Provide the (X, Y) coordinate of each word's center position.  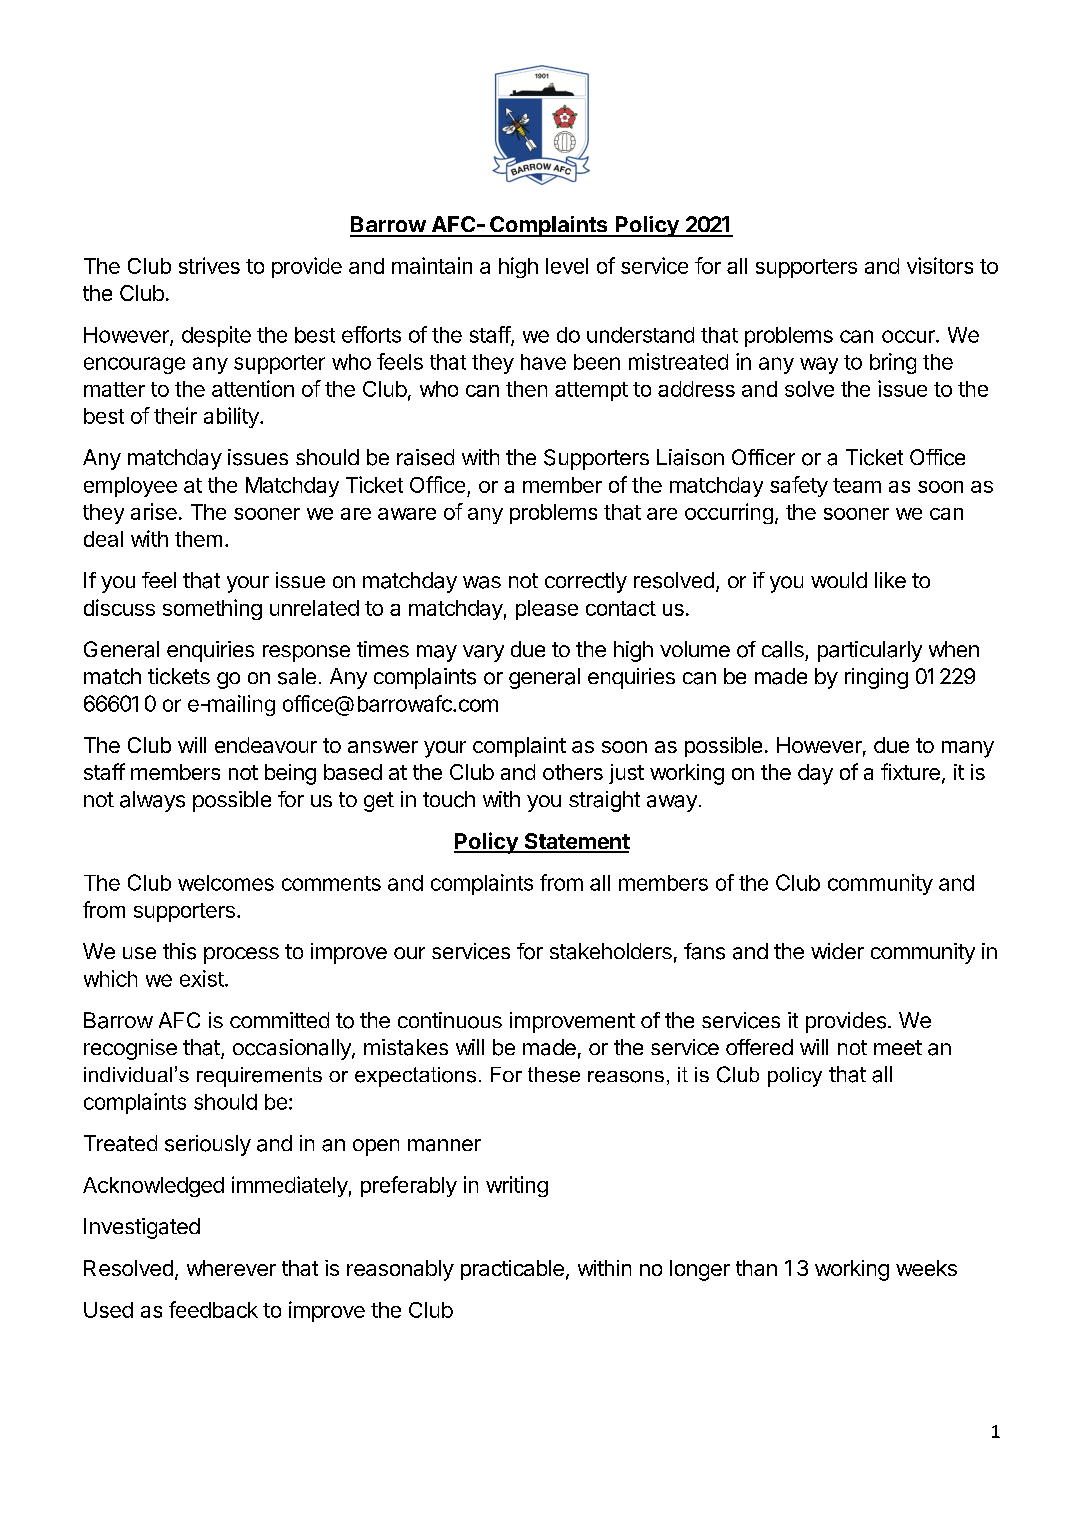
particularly (870, 651)
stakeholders (611, 951)
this (179, 951)
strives (209, 265)
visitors (940, 265)
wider (837, 951)
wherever (231, 1268)
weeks (926, 1268)
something (212, 609)
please (547, 610)
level (567, 266)
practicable (512, 1270)
